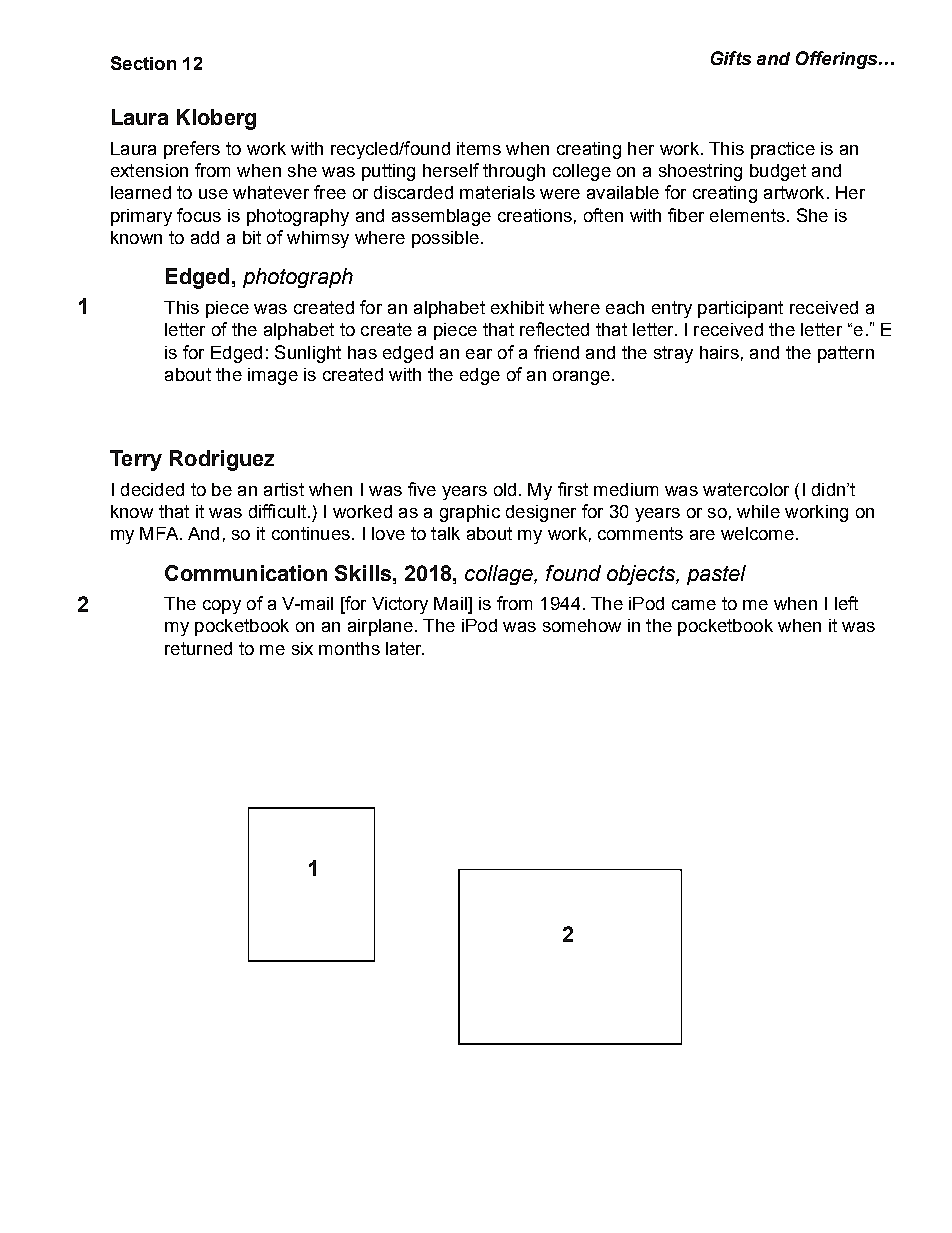 The image size is (952, 1233). Describe the element at coordinates (746, 489) in the screenshot. I see `watercolor` at that location.
